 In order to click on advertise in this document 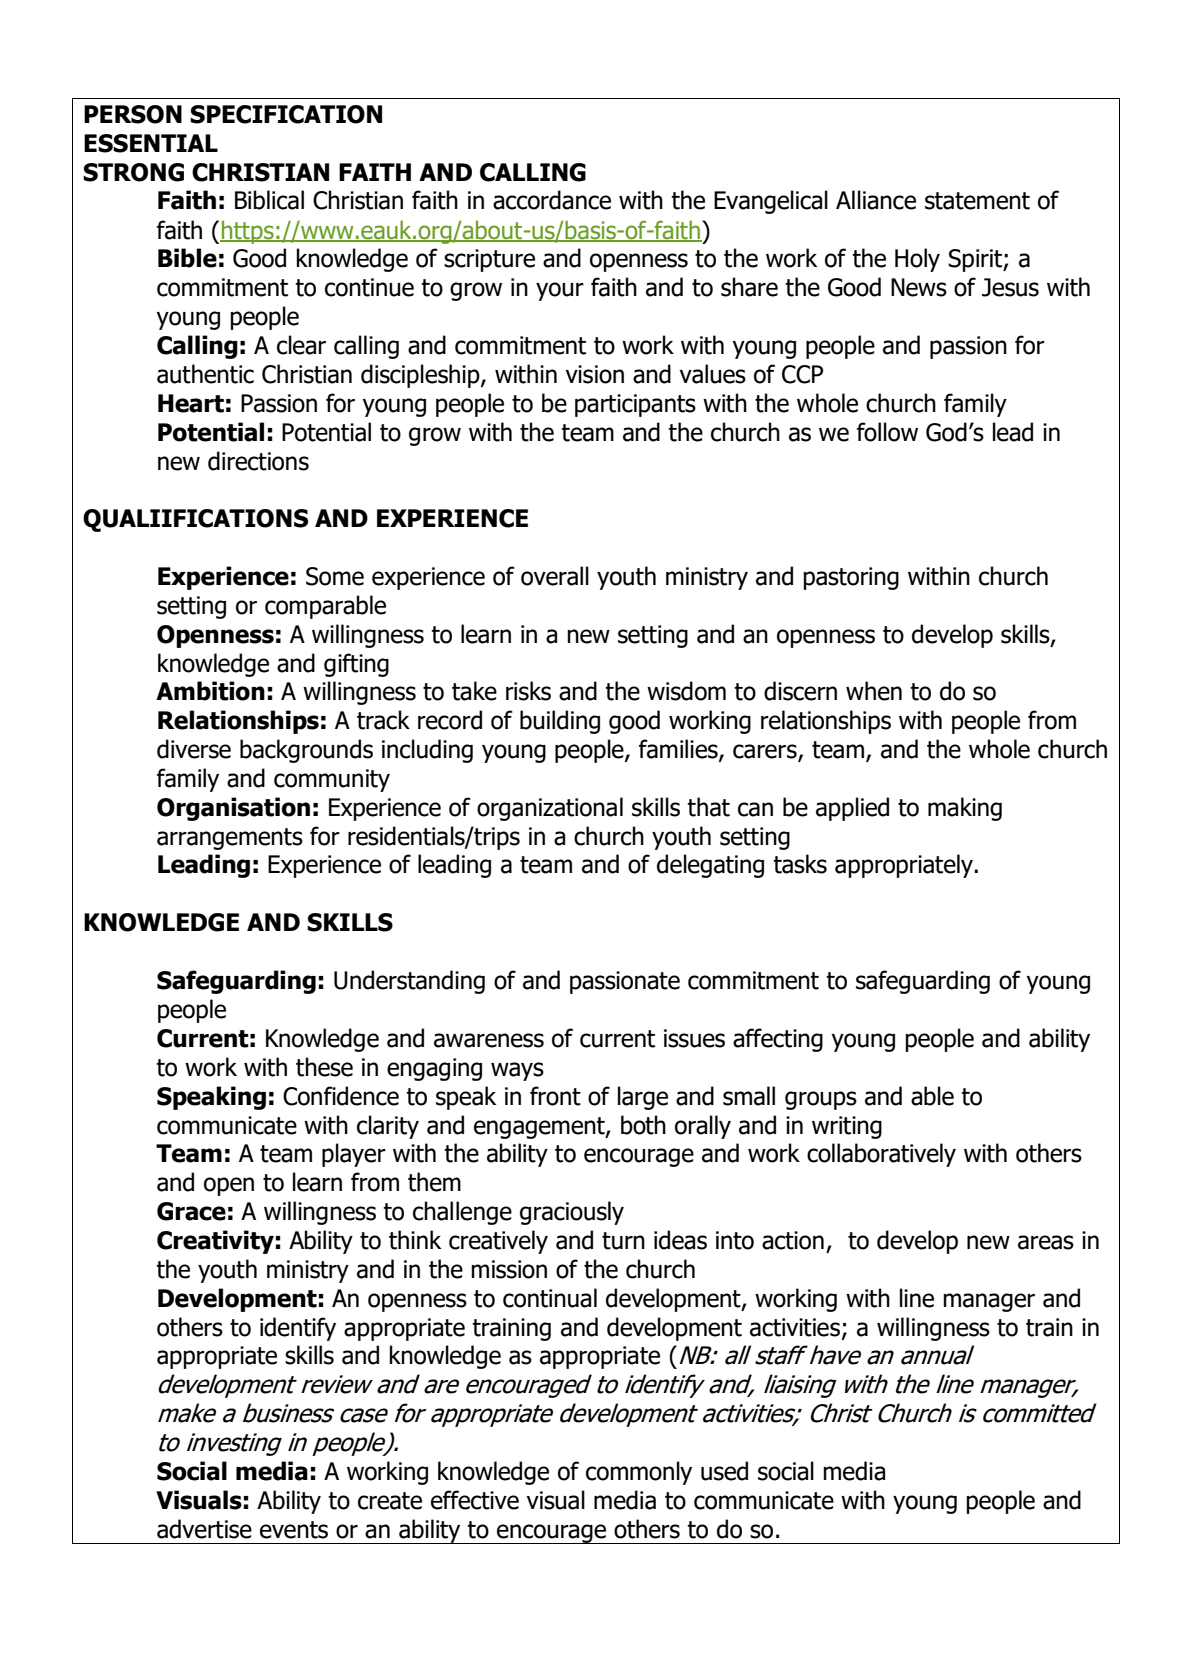, I will do `click(204, 1529)`.
